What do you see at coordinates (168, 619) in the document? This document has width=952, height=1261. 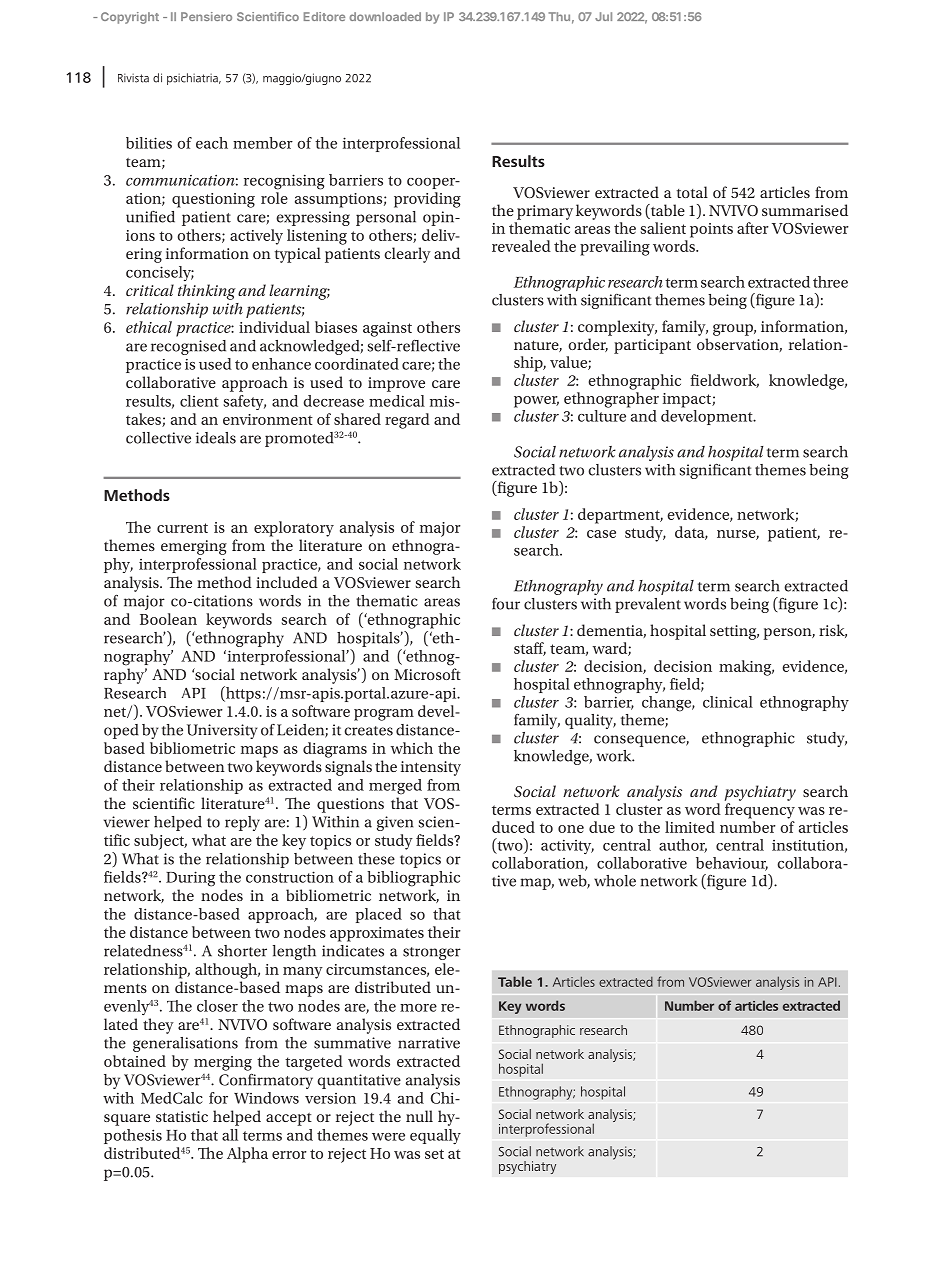 I see `Boolean` at bounding box center [168, 619].
